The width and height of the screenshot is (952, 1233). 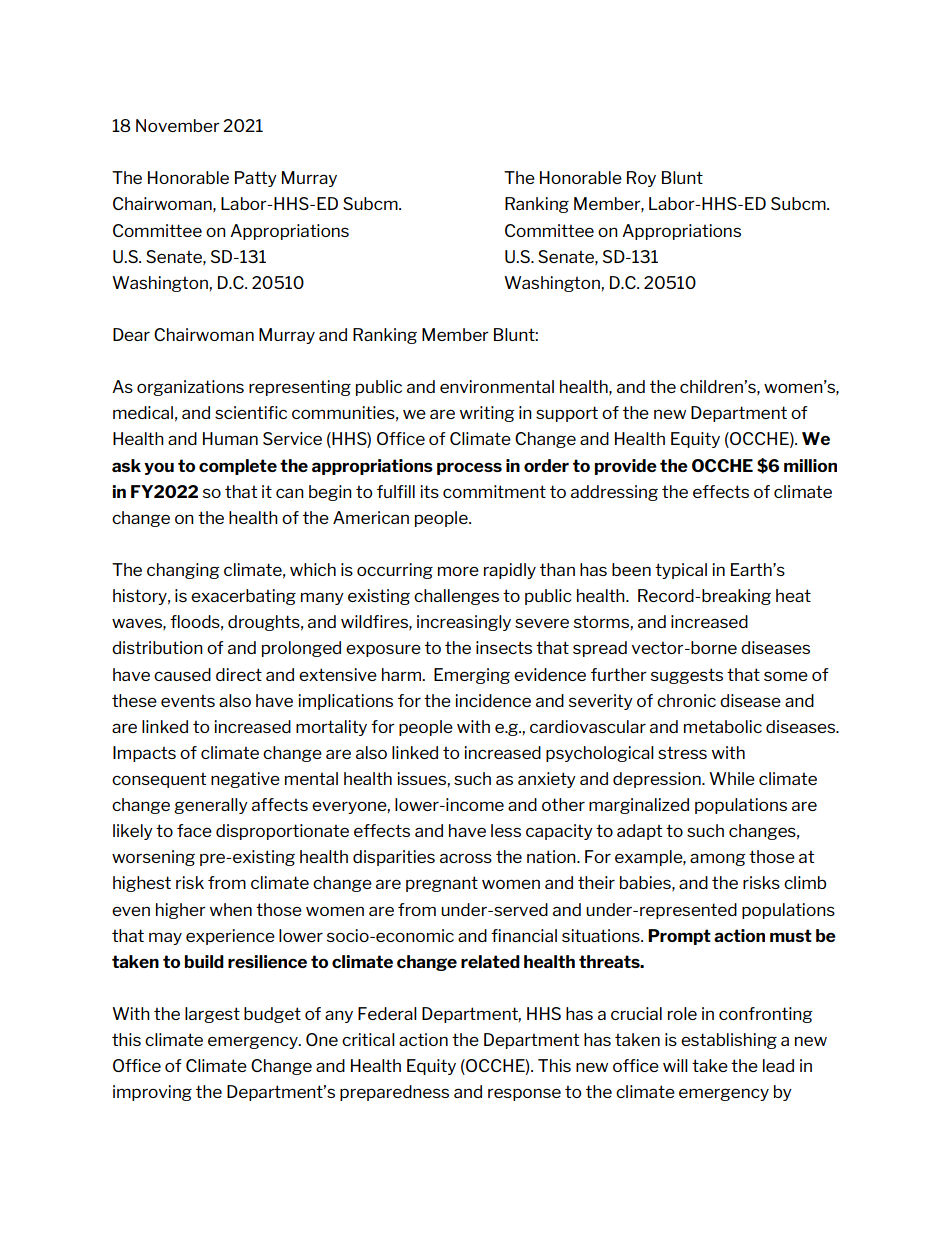 I want to click on November, so click(x=178, y=125).
